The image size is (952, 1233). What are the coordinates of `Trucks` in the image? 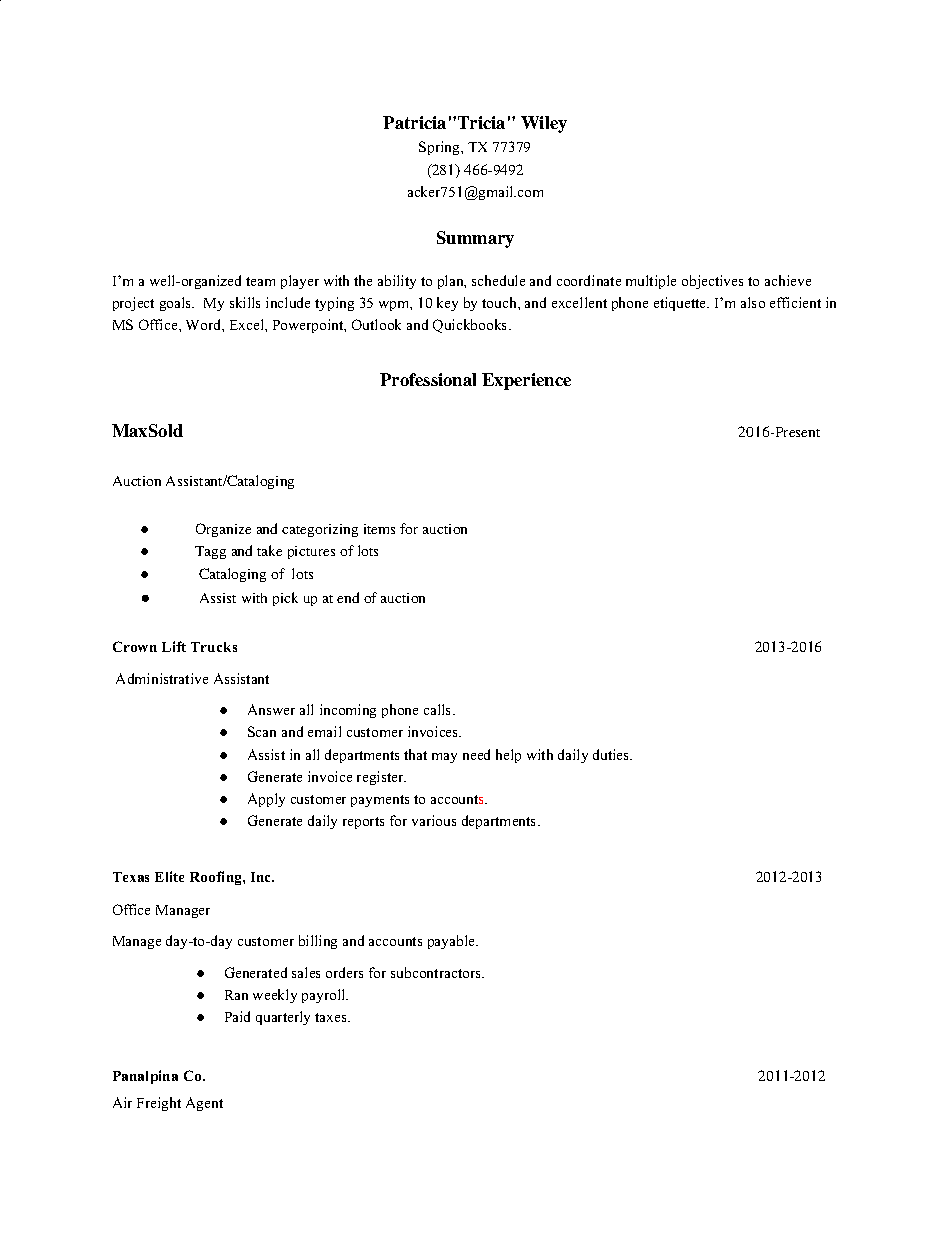 It's located at (214, 647).
